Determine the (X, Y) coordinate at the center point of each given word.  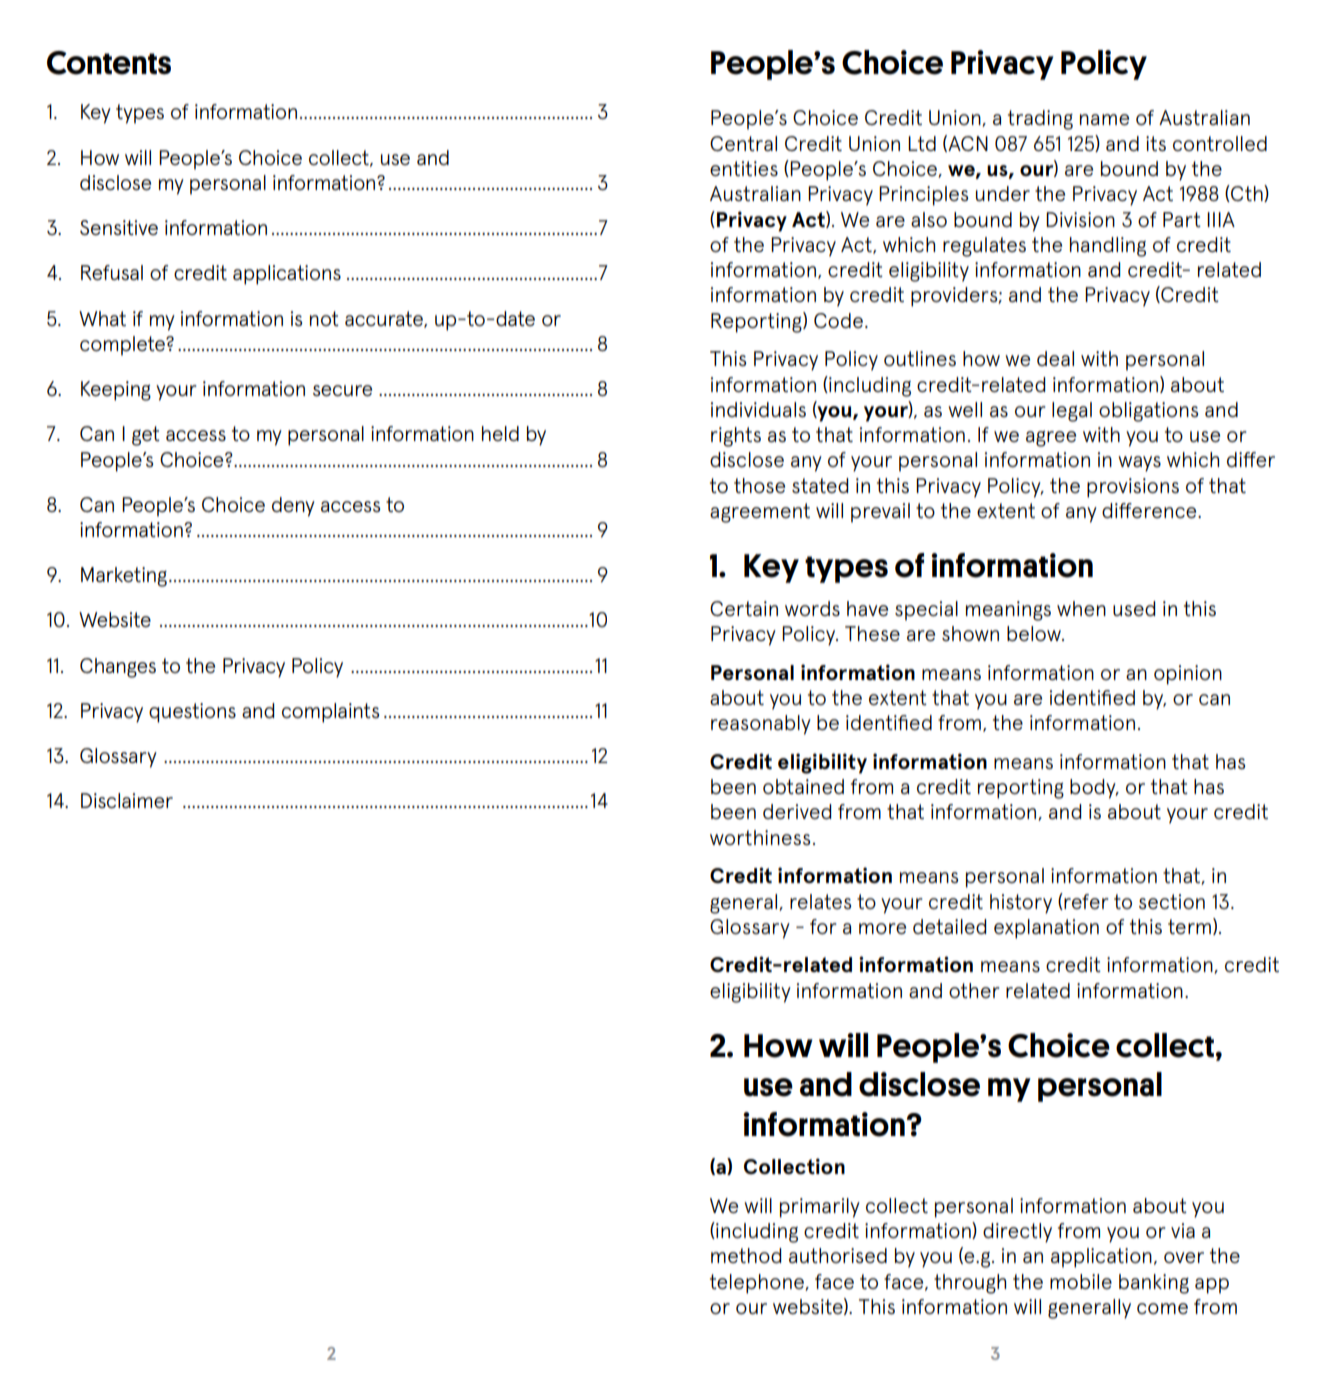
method (746, 1255)
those (759, 485)
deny (293, 507)
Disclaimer (127, 800)
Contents (109, 63)
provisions (1133, 488)
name (1104, 119)
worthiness (760, 837)
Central (743, 143)
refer (1085, 901)
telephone (758, 1284)
